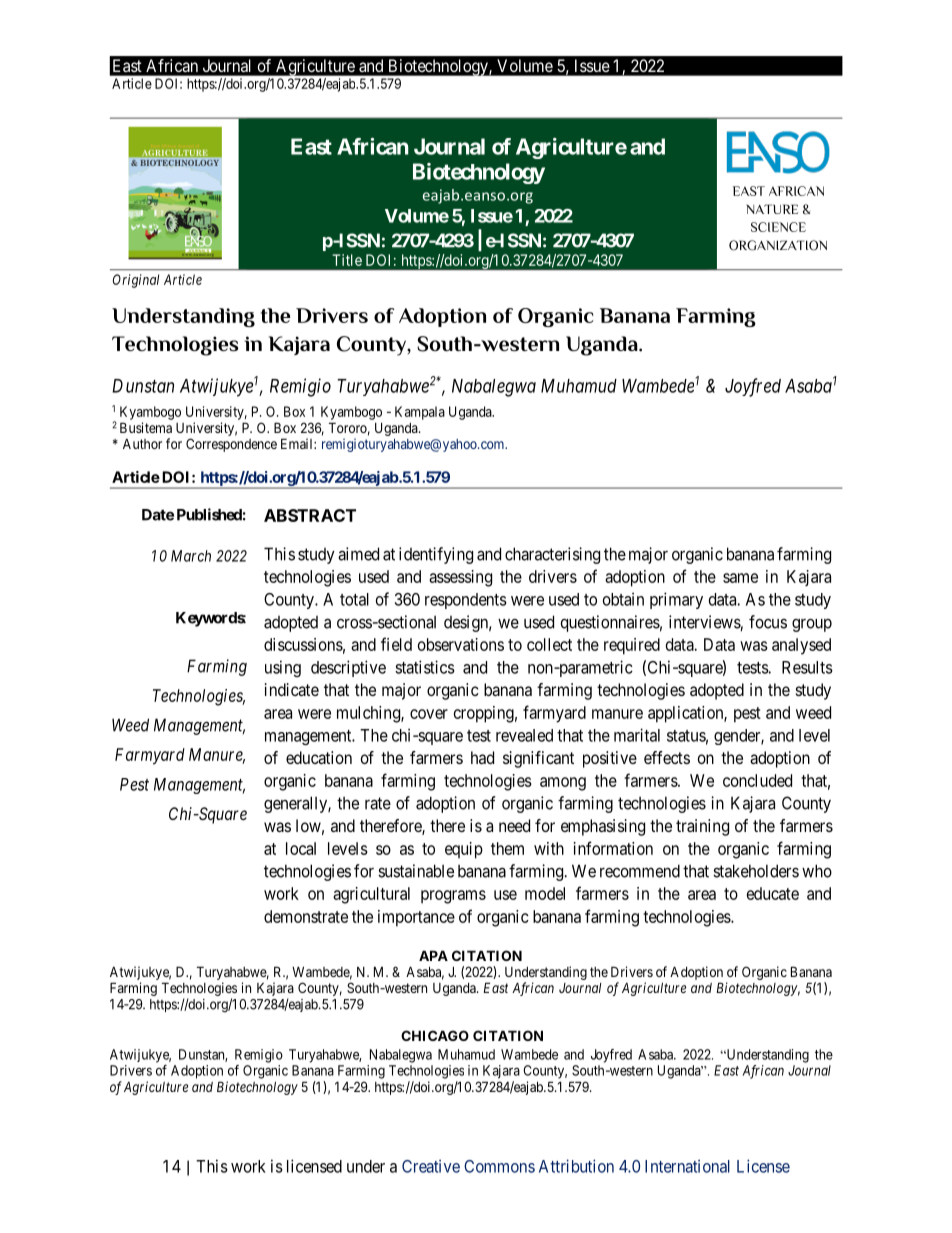 Image resolution: width=952 pixels, height=1233 pixels. I want to click on Original, so click(136, 281).
